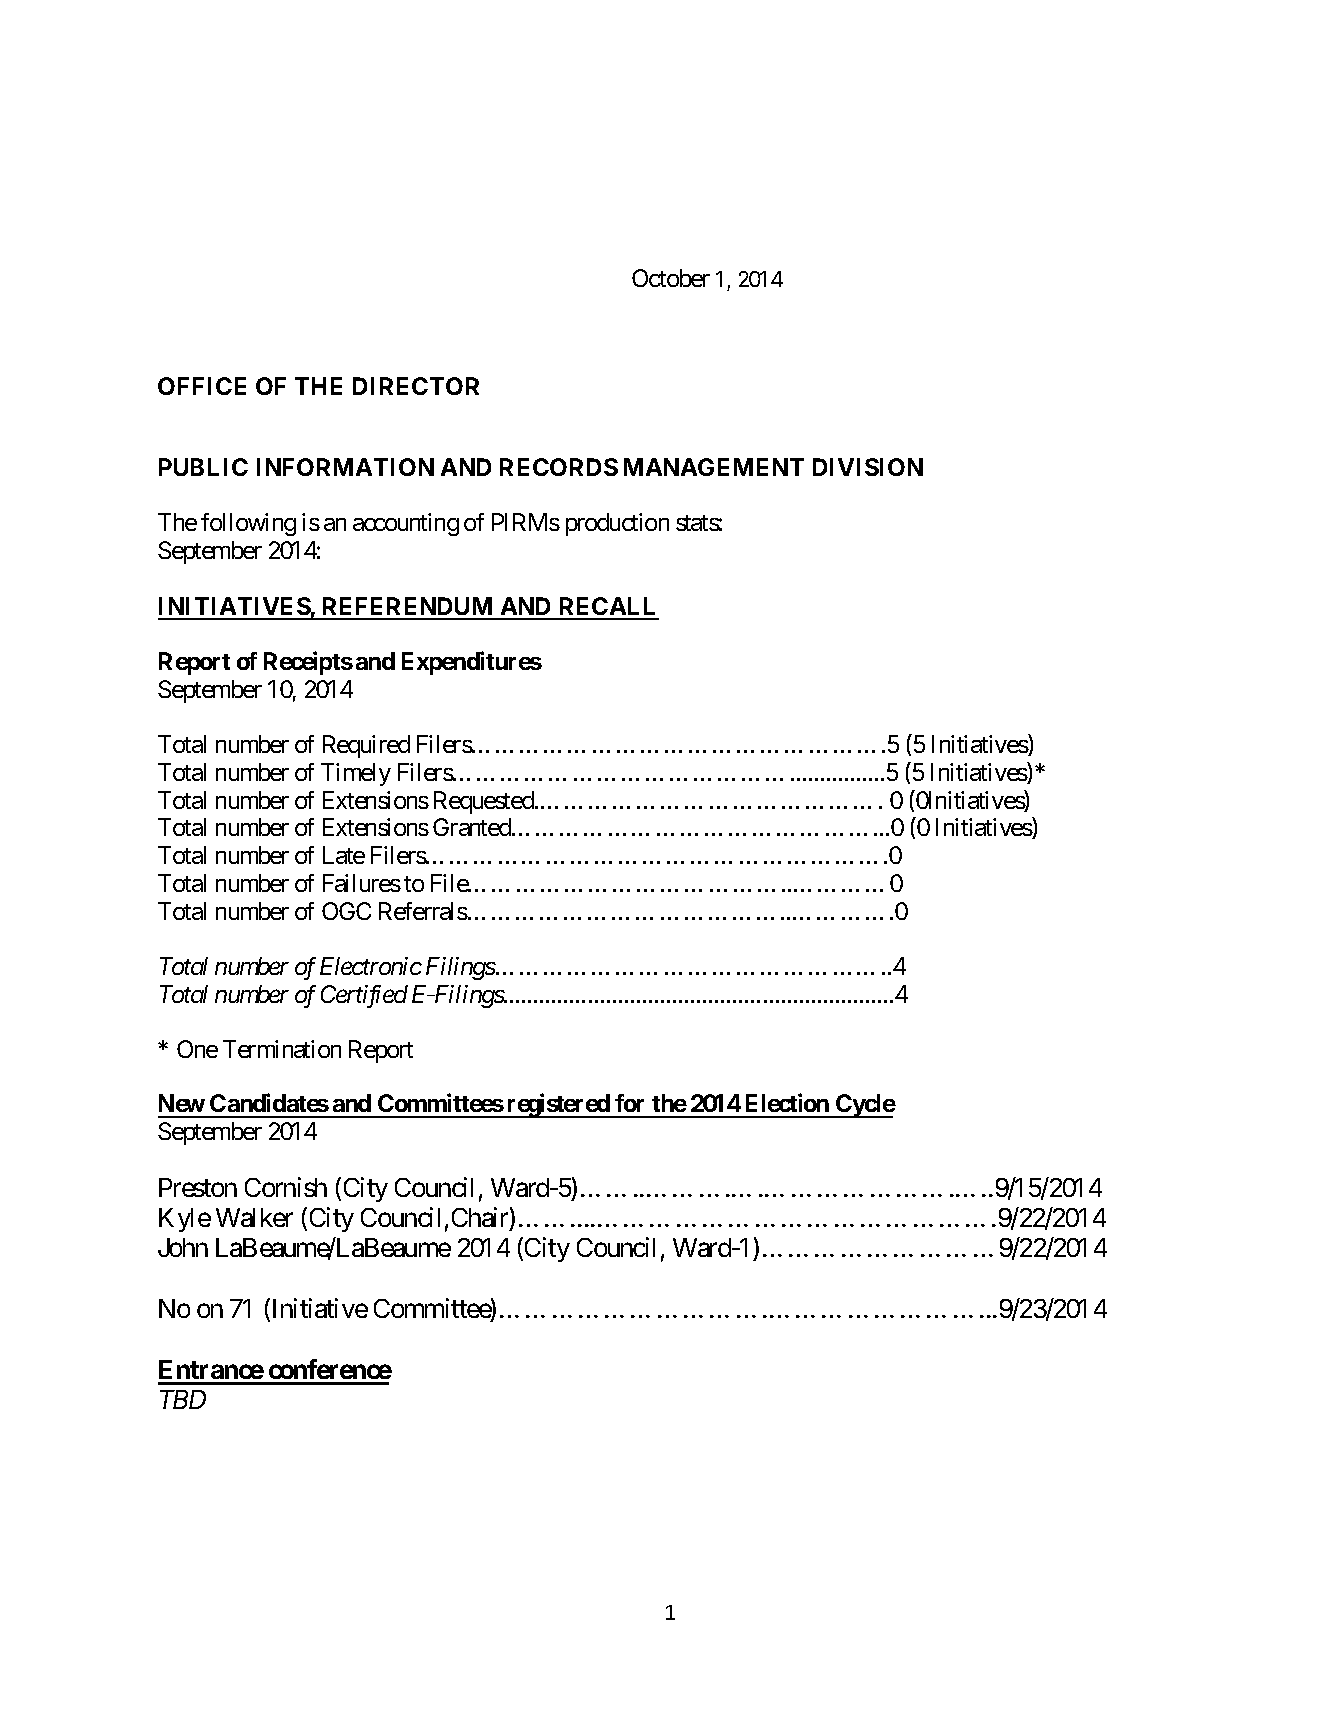 The height and width of the screenshot is (1736, 1342). What do you see at coordinates (617, 524) in the screenshot?
I see `production` at bounding box center [617, 524].
